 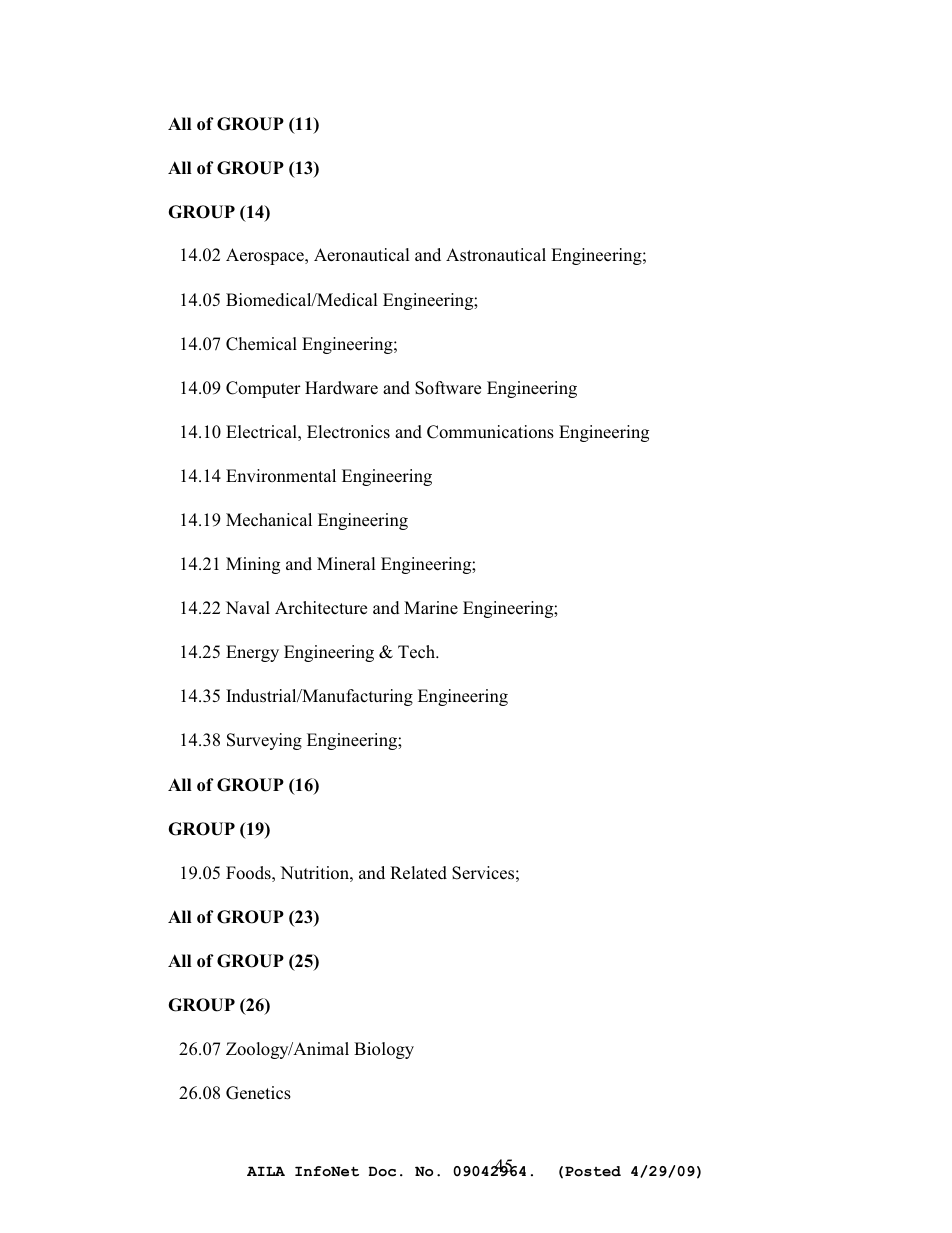 I want to click on Mining, so click(x=253, y=565).
